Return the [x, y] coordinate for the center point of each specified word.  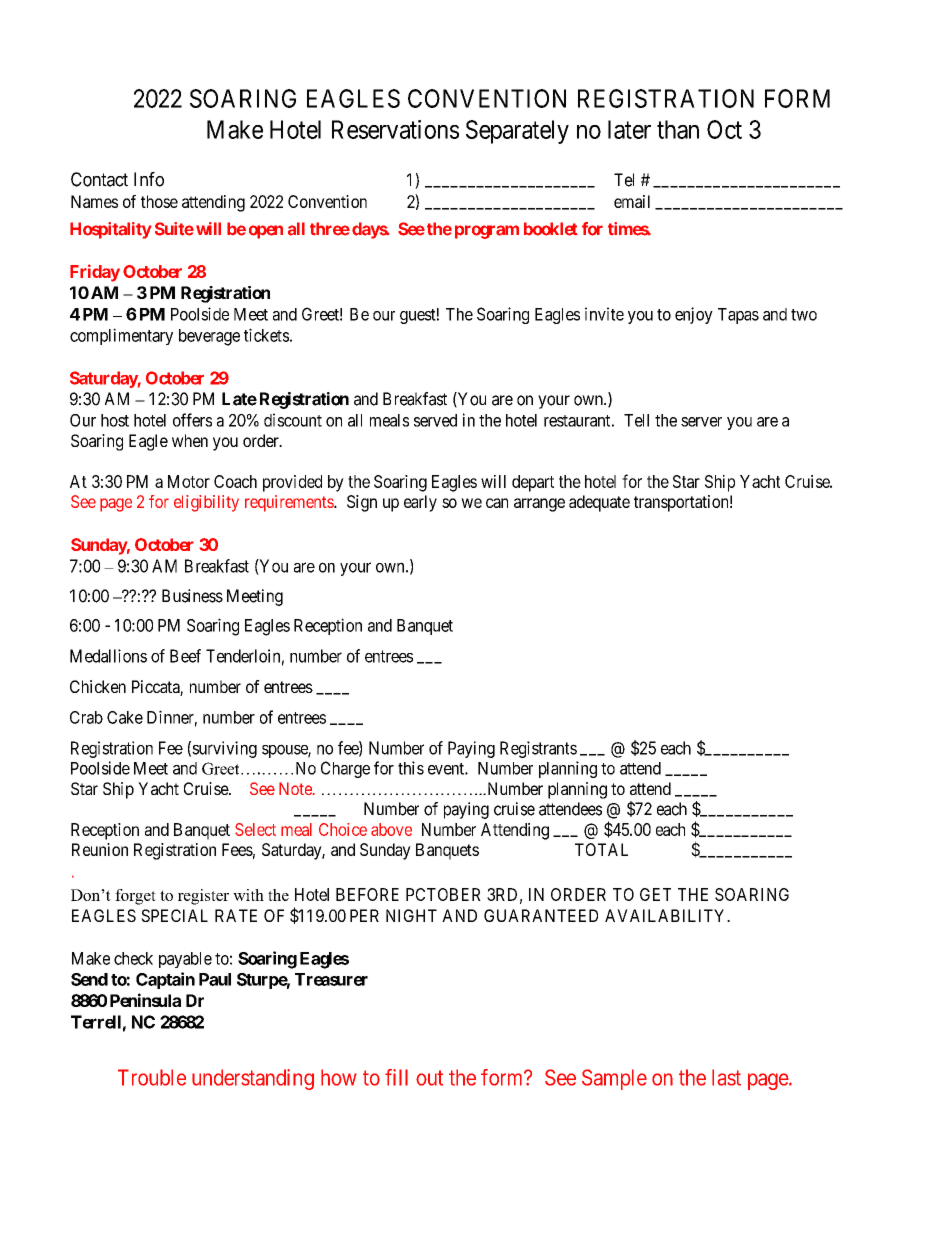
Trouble [152, 1077]
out [429, 1078]
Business [192, 596]
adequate [599, 503]
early [420, 503]
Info [149, 179]
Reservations [395, 129]
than [678, 129]
